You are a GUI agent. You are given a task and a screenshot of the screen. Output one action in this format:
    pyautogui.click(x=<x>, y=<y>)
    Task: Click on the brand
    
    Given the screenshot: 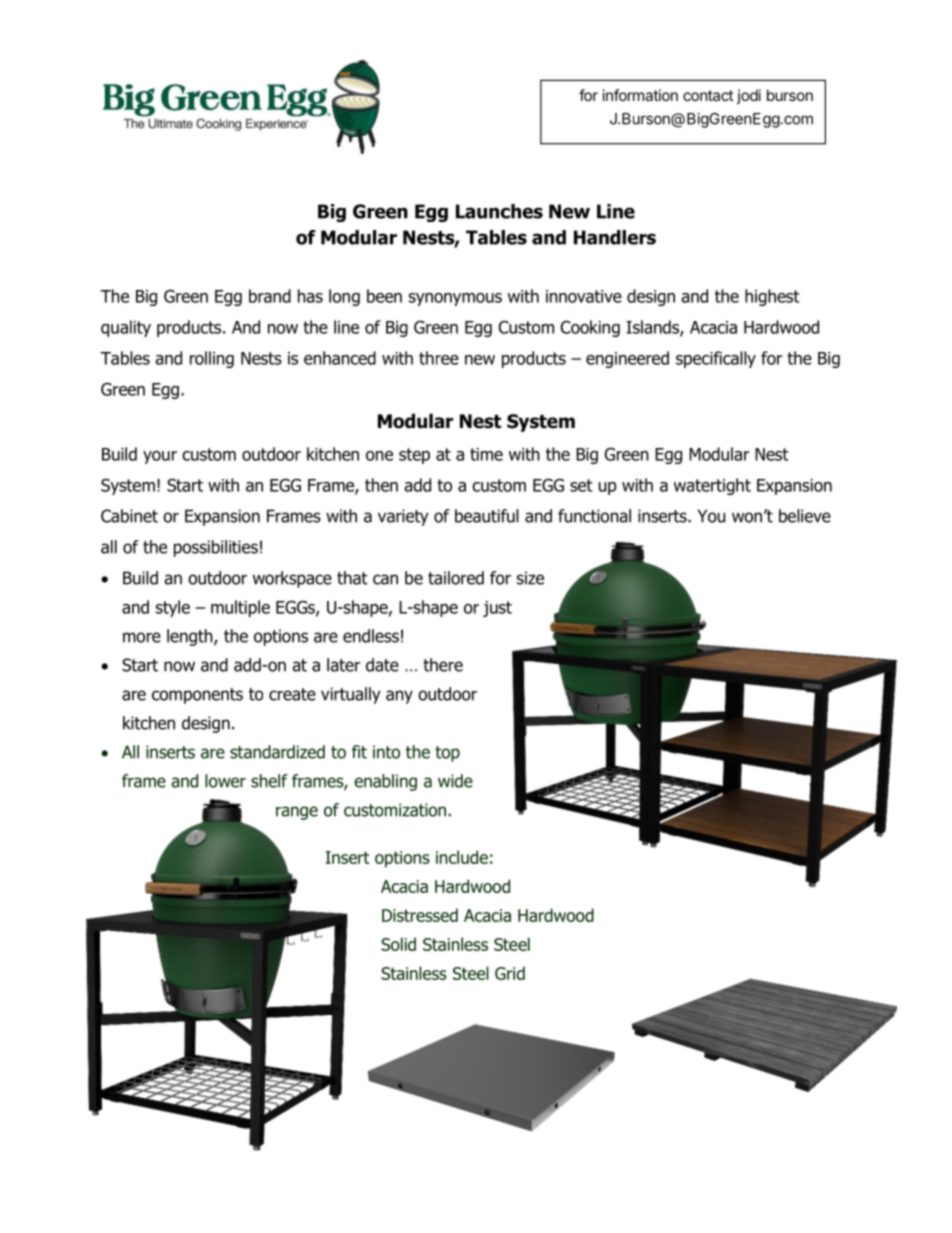 What is the action you would take?
    pyautogui.click(x=270, y=296)
